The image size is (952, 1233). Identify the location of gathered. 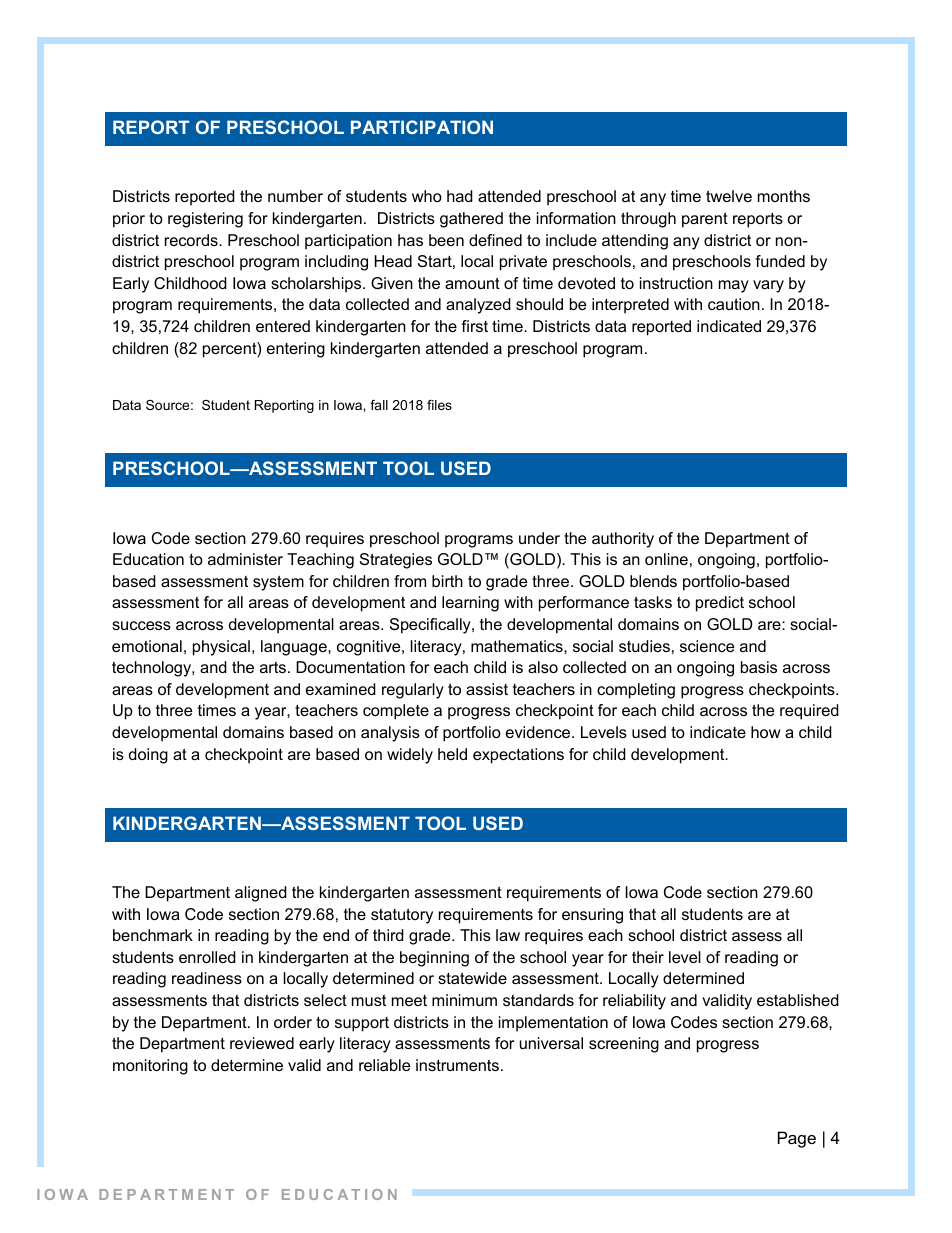
(471, 220).
